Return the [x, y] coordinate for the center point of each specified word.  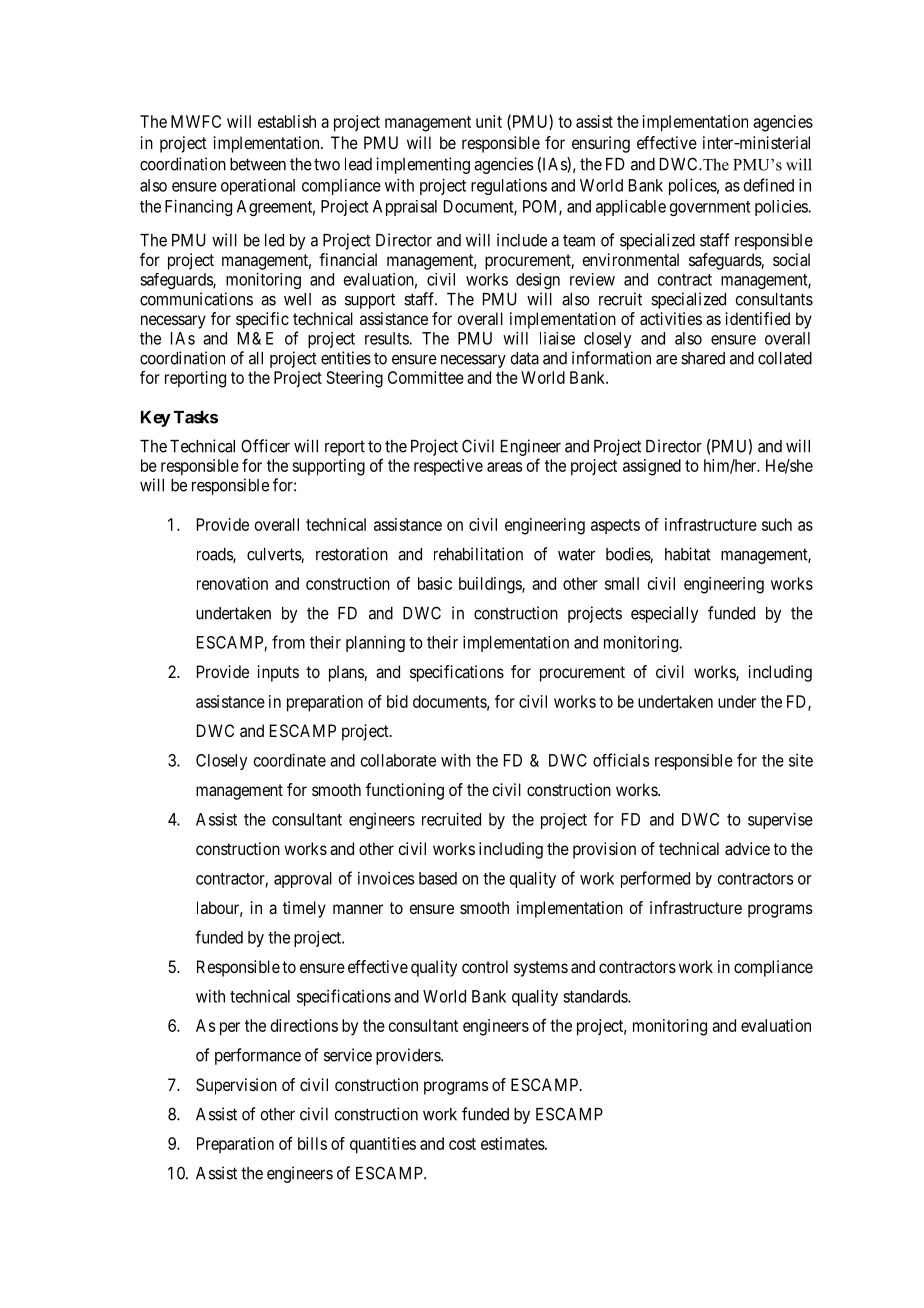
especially [664, 614]
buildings [491, 585]
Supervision [236, 1086]
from [288, 642]
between [258, 164]
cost [462, 1144]
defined [769, 185]
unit [489, 121]
